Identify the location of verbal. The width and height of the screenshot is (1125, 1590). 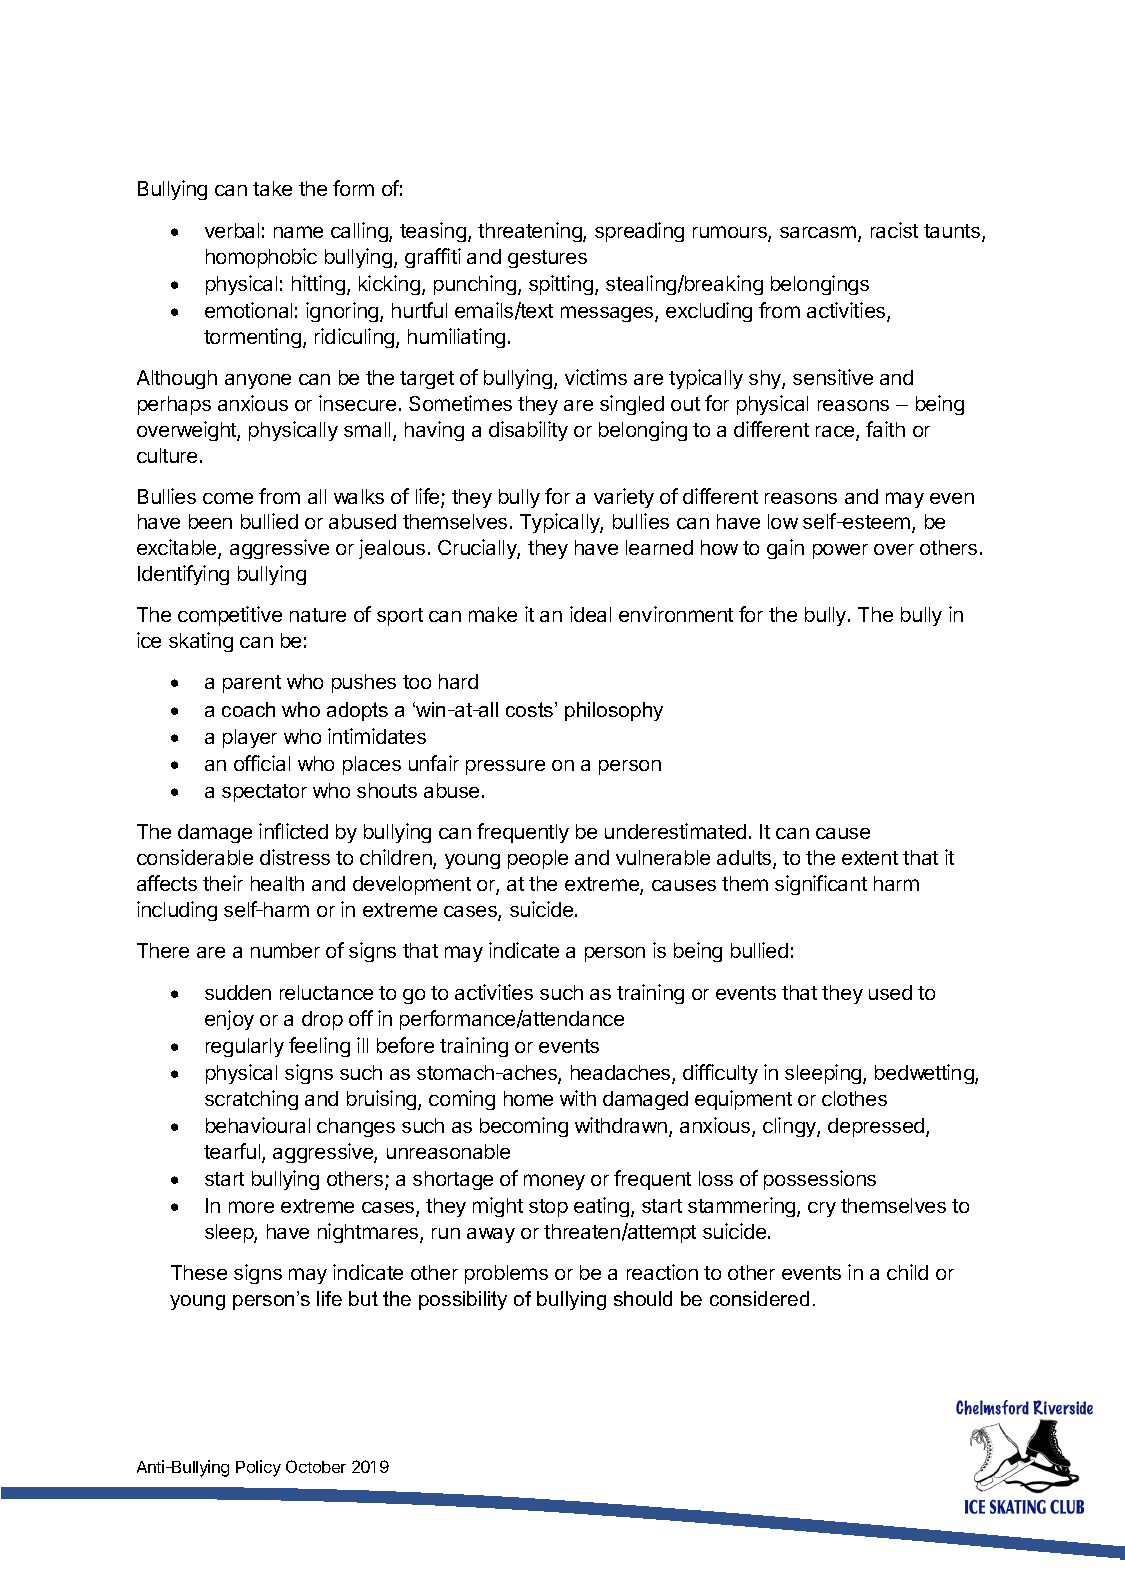
(232, 230).
